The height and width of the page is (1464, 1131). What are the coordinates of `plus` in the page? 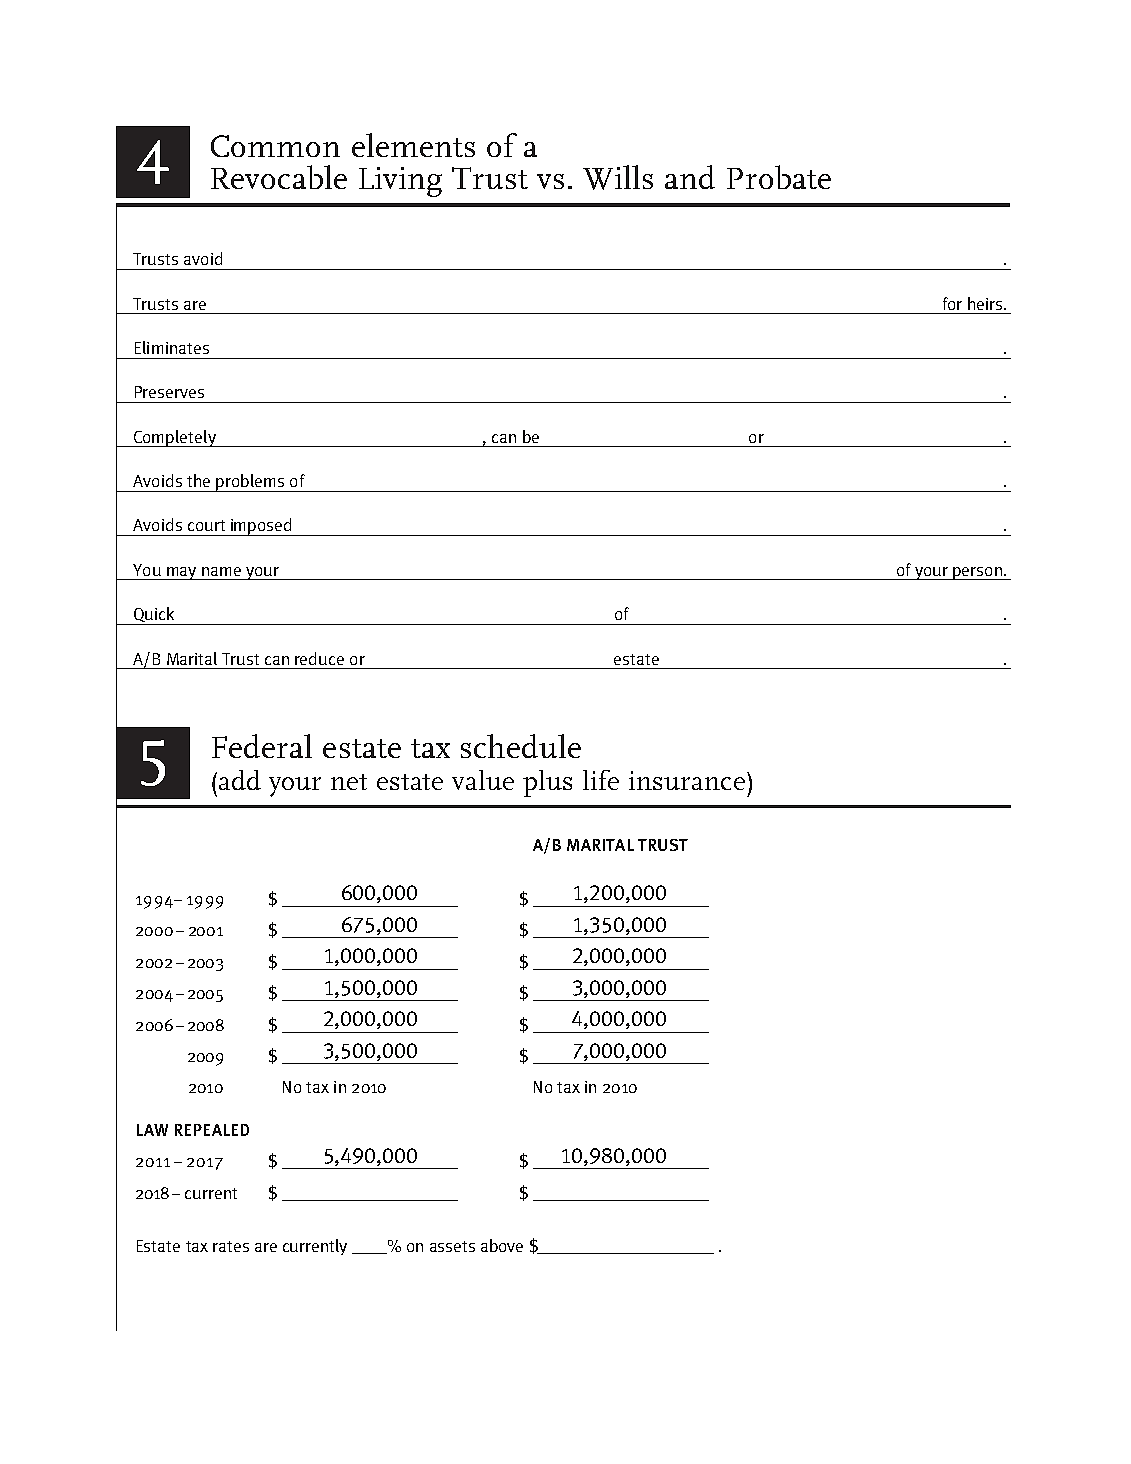 It's located at (547, 783).
